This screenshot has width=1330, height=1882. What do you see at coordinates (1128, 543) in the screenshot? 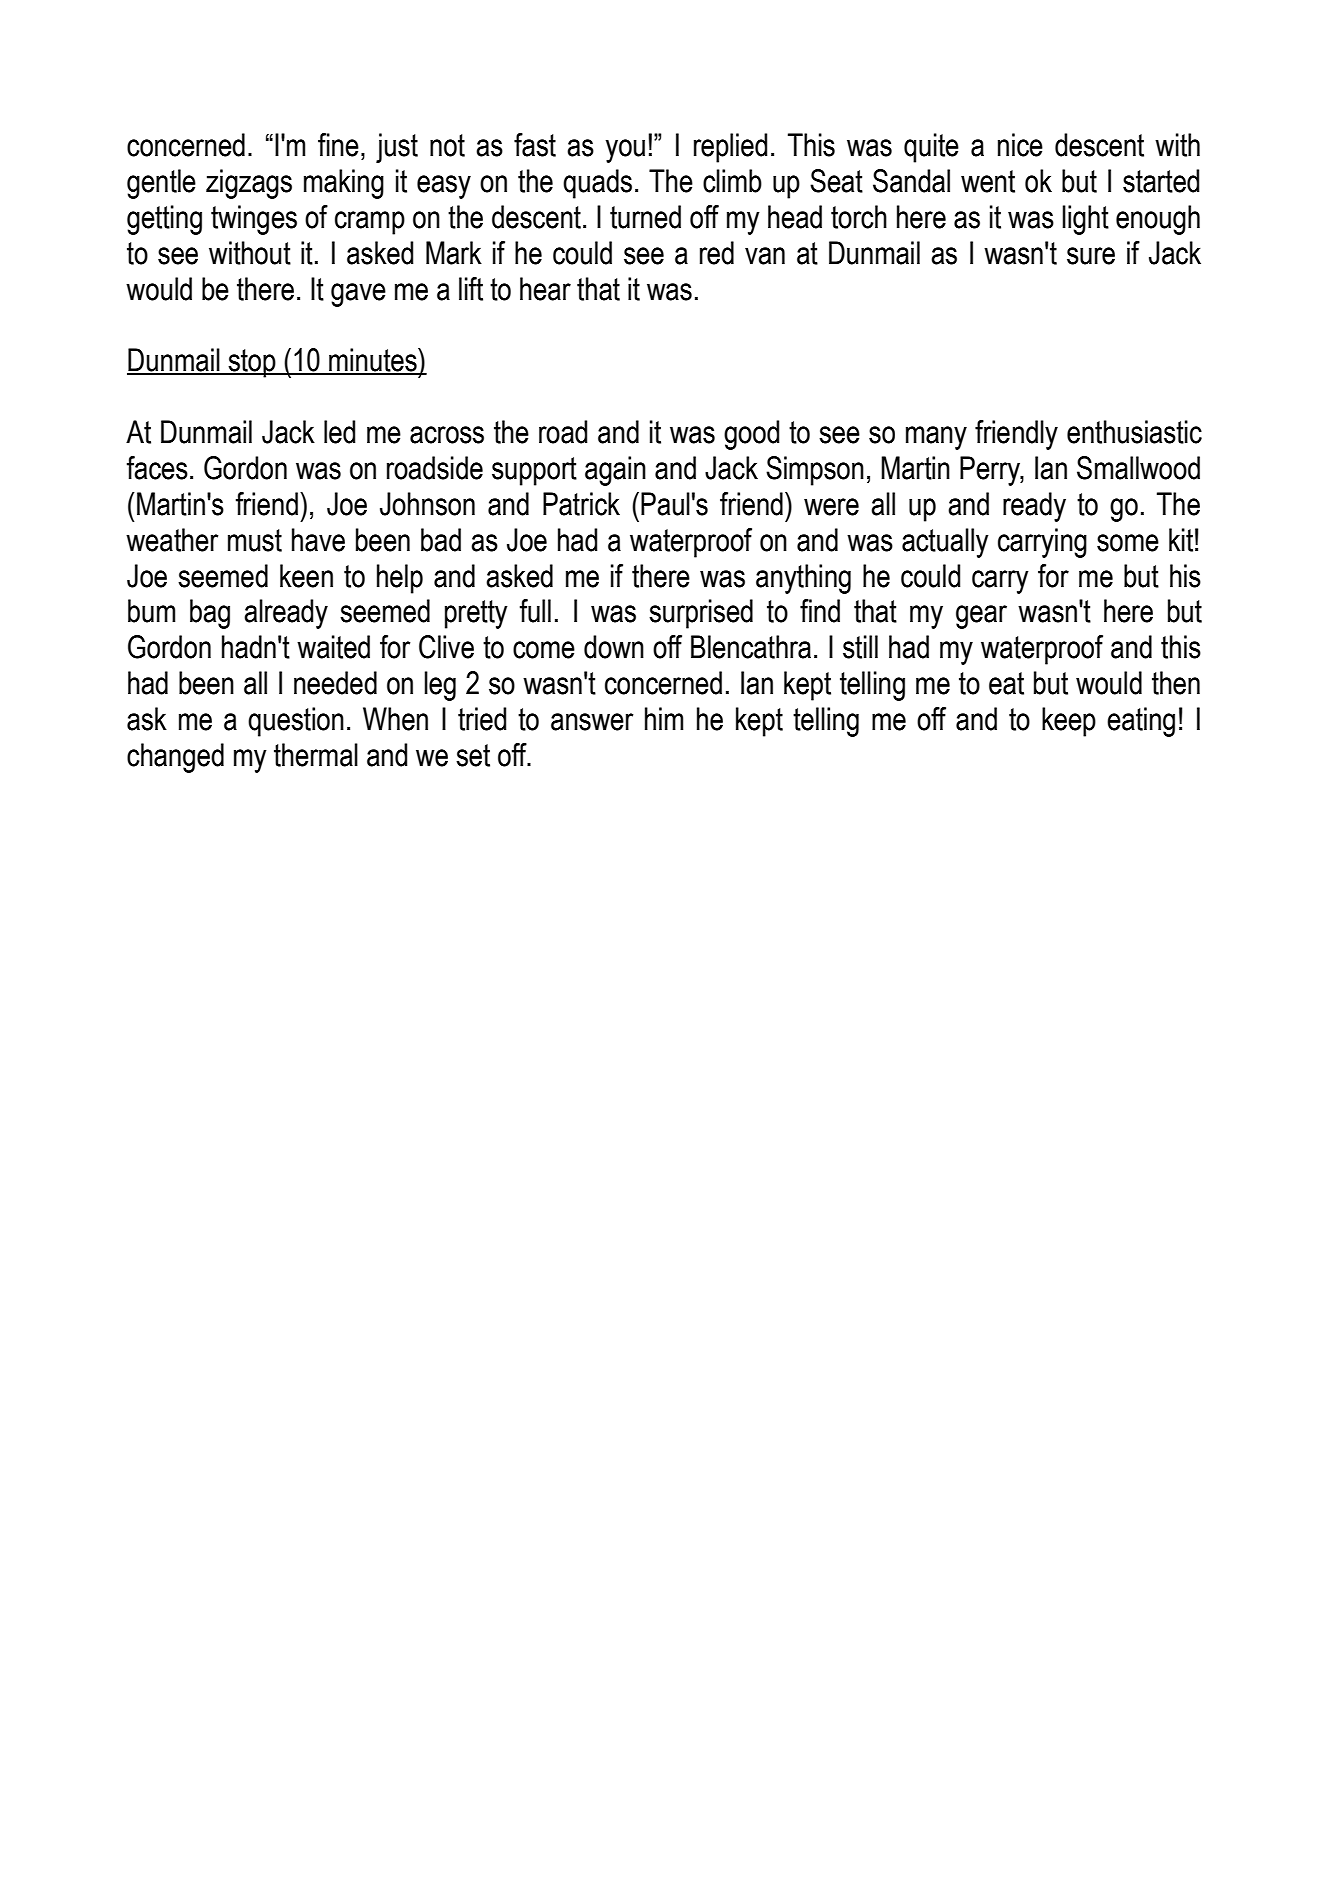
I see `some` at bounding box center [1128, 543].
